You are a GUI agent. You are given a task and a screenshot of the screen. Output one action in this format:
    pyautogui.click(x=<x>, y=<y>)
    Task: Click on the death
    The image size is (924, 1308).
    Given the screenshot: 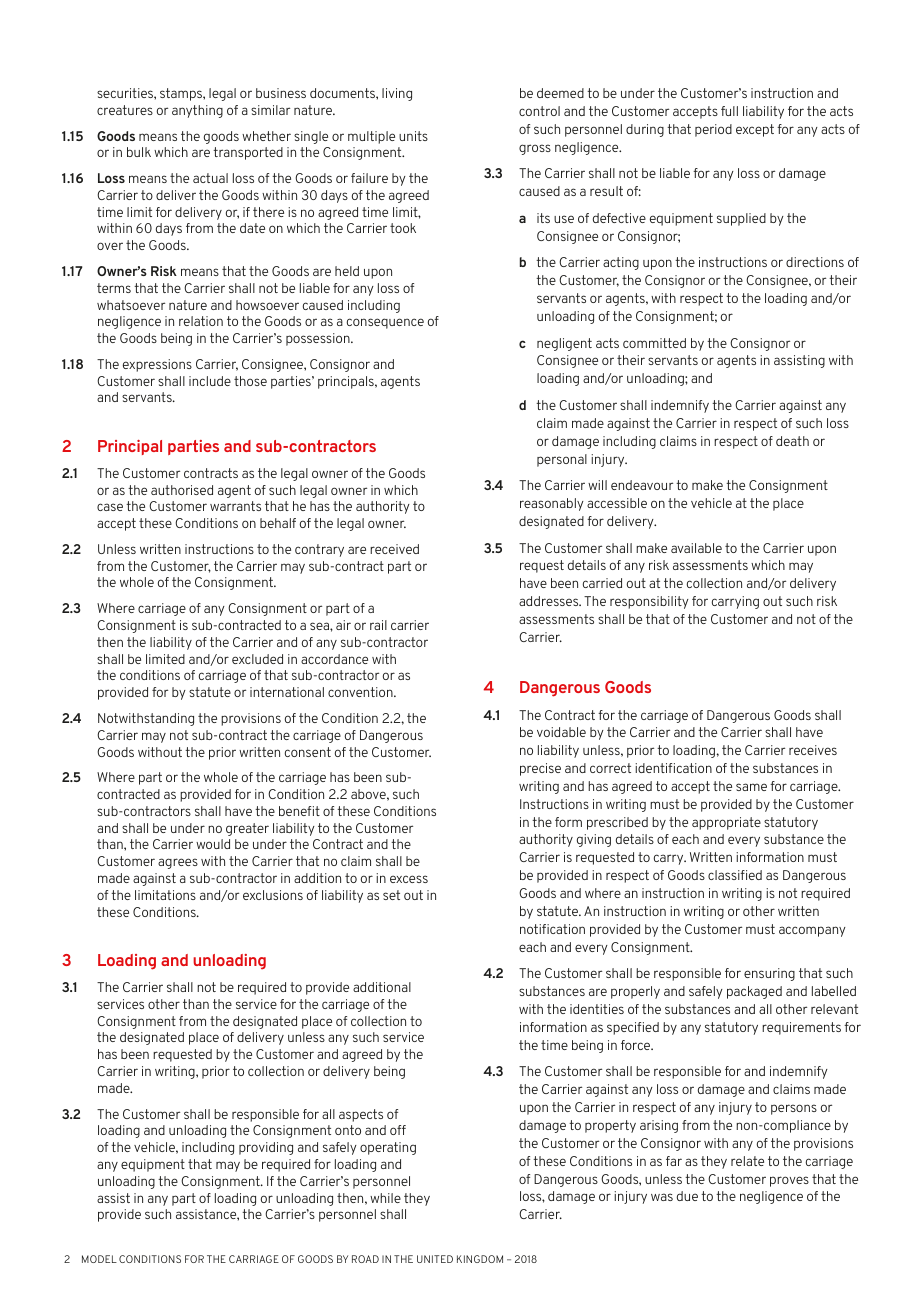 What is the action you would take?
    pyautogui.click(x=792, y=441)
